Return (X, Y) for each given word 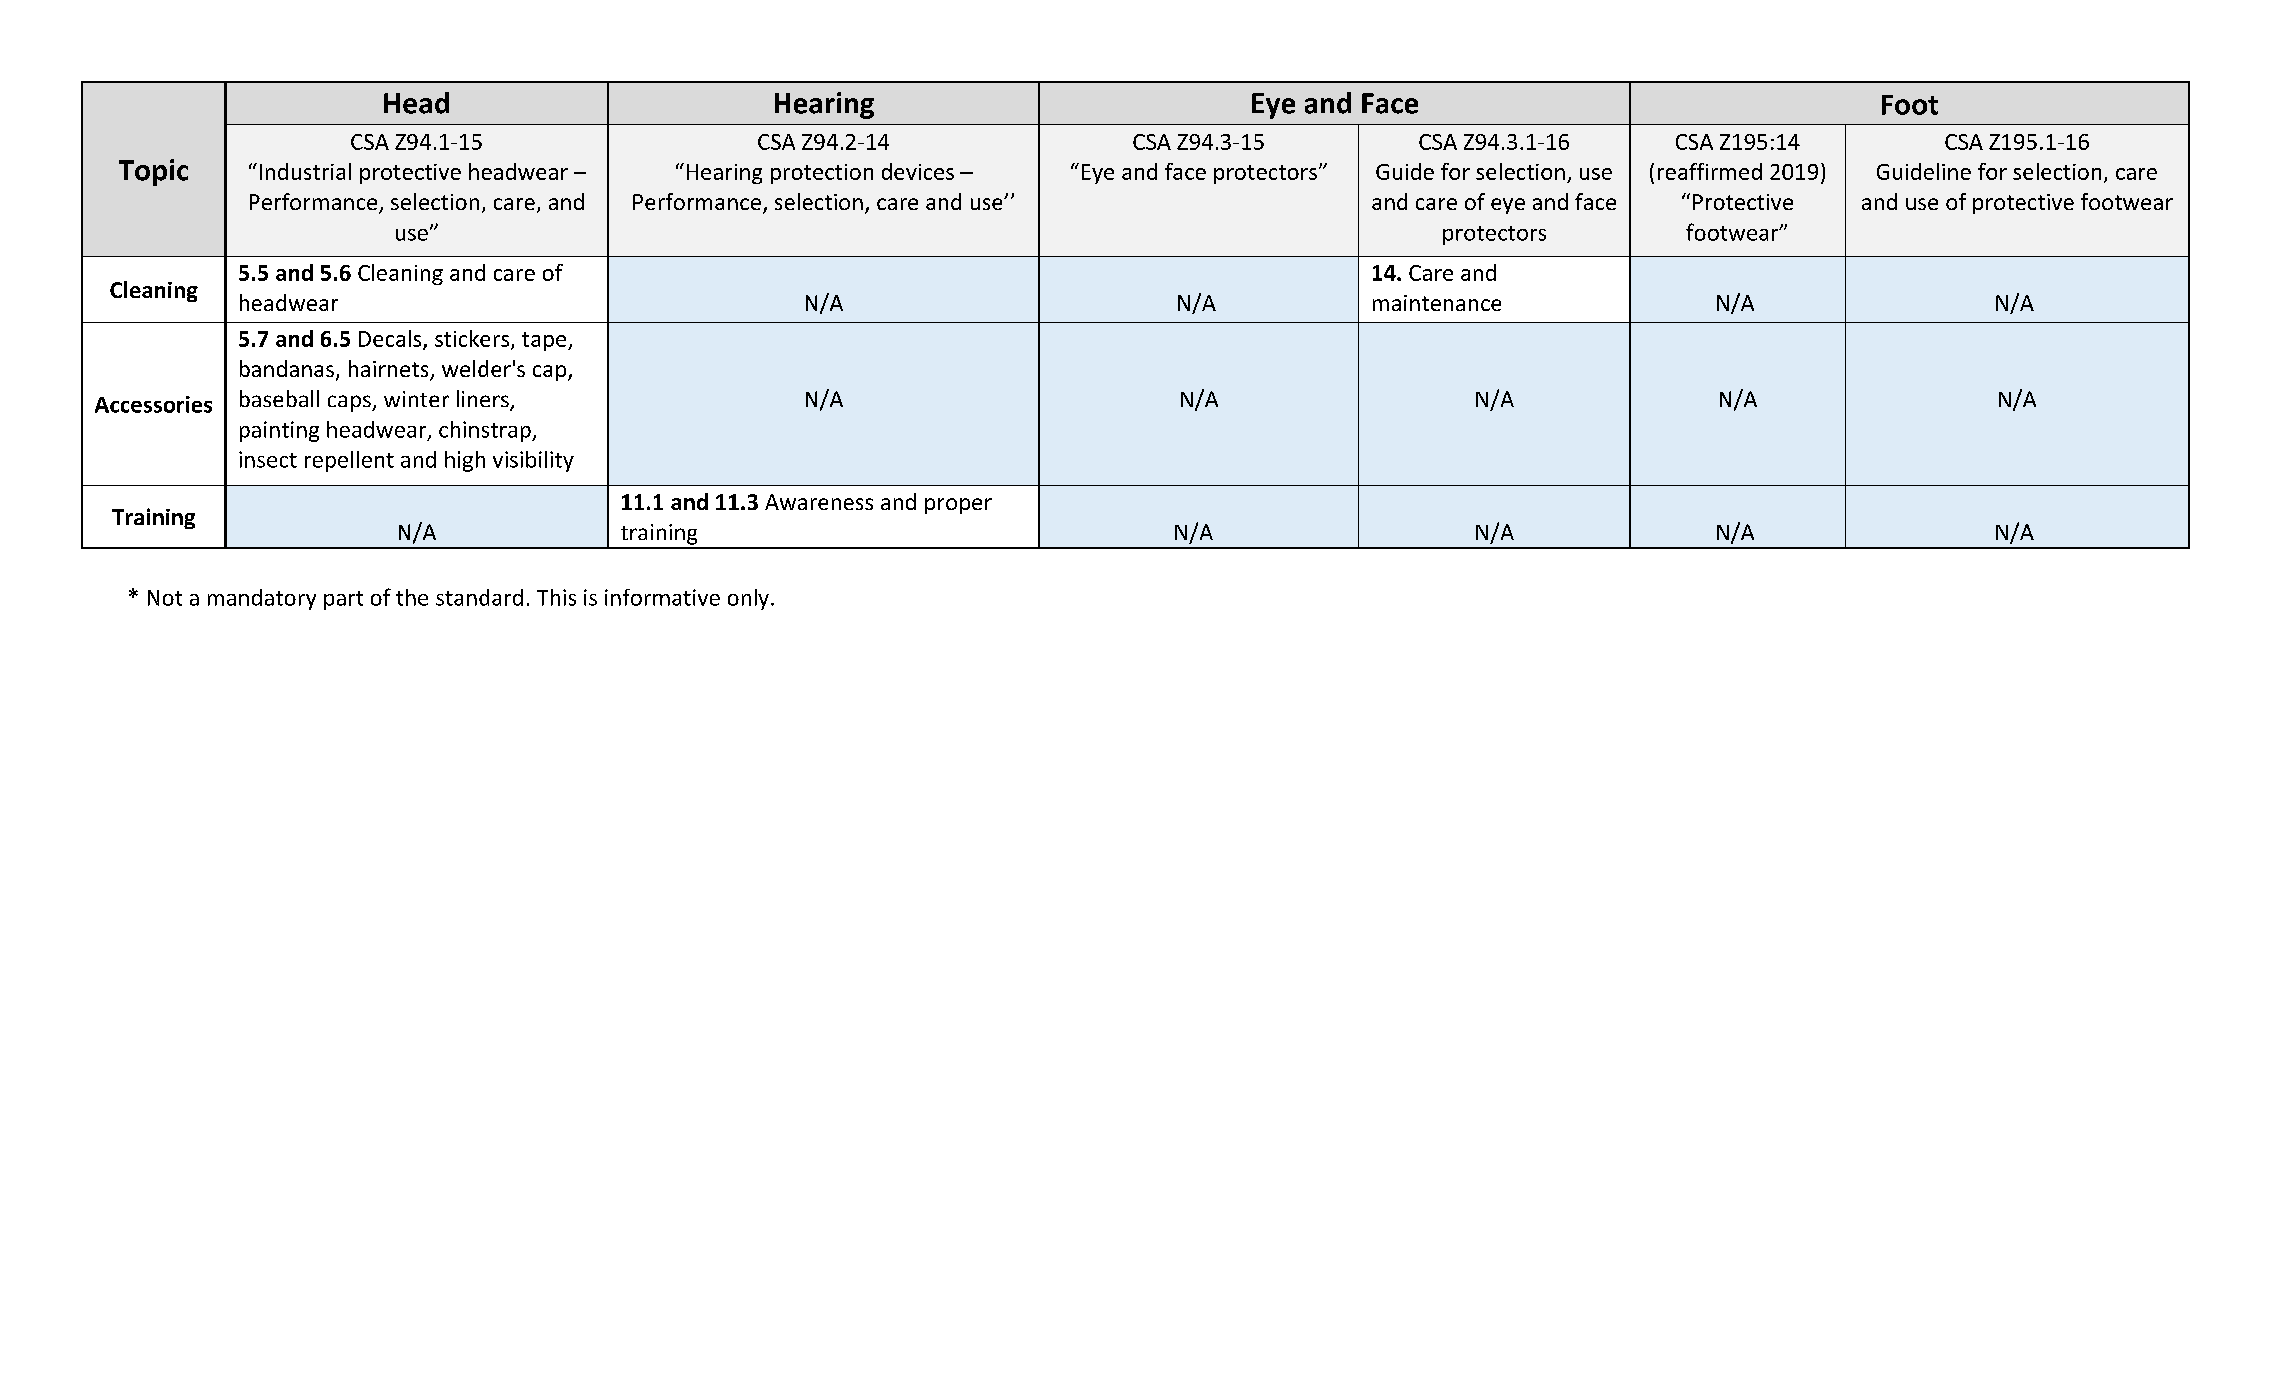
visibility (533, 461)
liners (484, 400)
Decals (391, 339)
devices (918, 171)
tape (545, 341)
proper (958, 506)
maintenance (1437, 303)
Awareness (819, 502)
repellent (349, 461)
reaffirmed (1710, 171)
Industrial (305, 171)
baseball (279, 398)
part (343, 600)
